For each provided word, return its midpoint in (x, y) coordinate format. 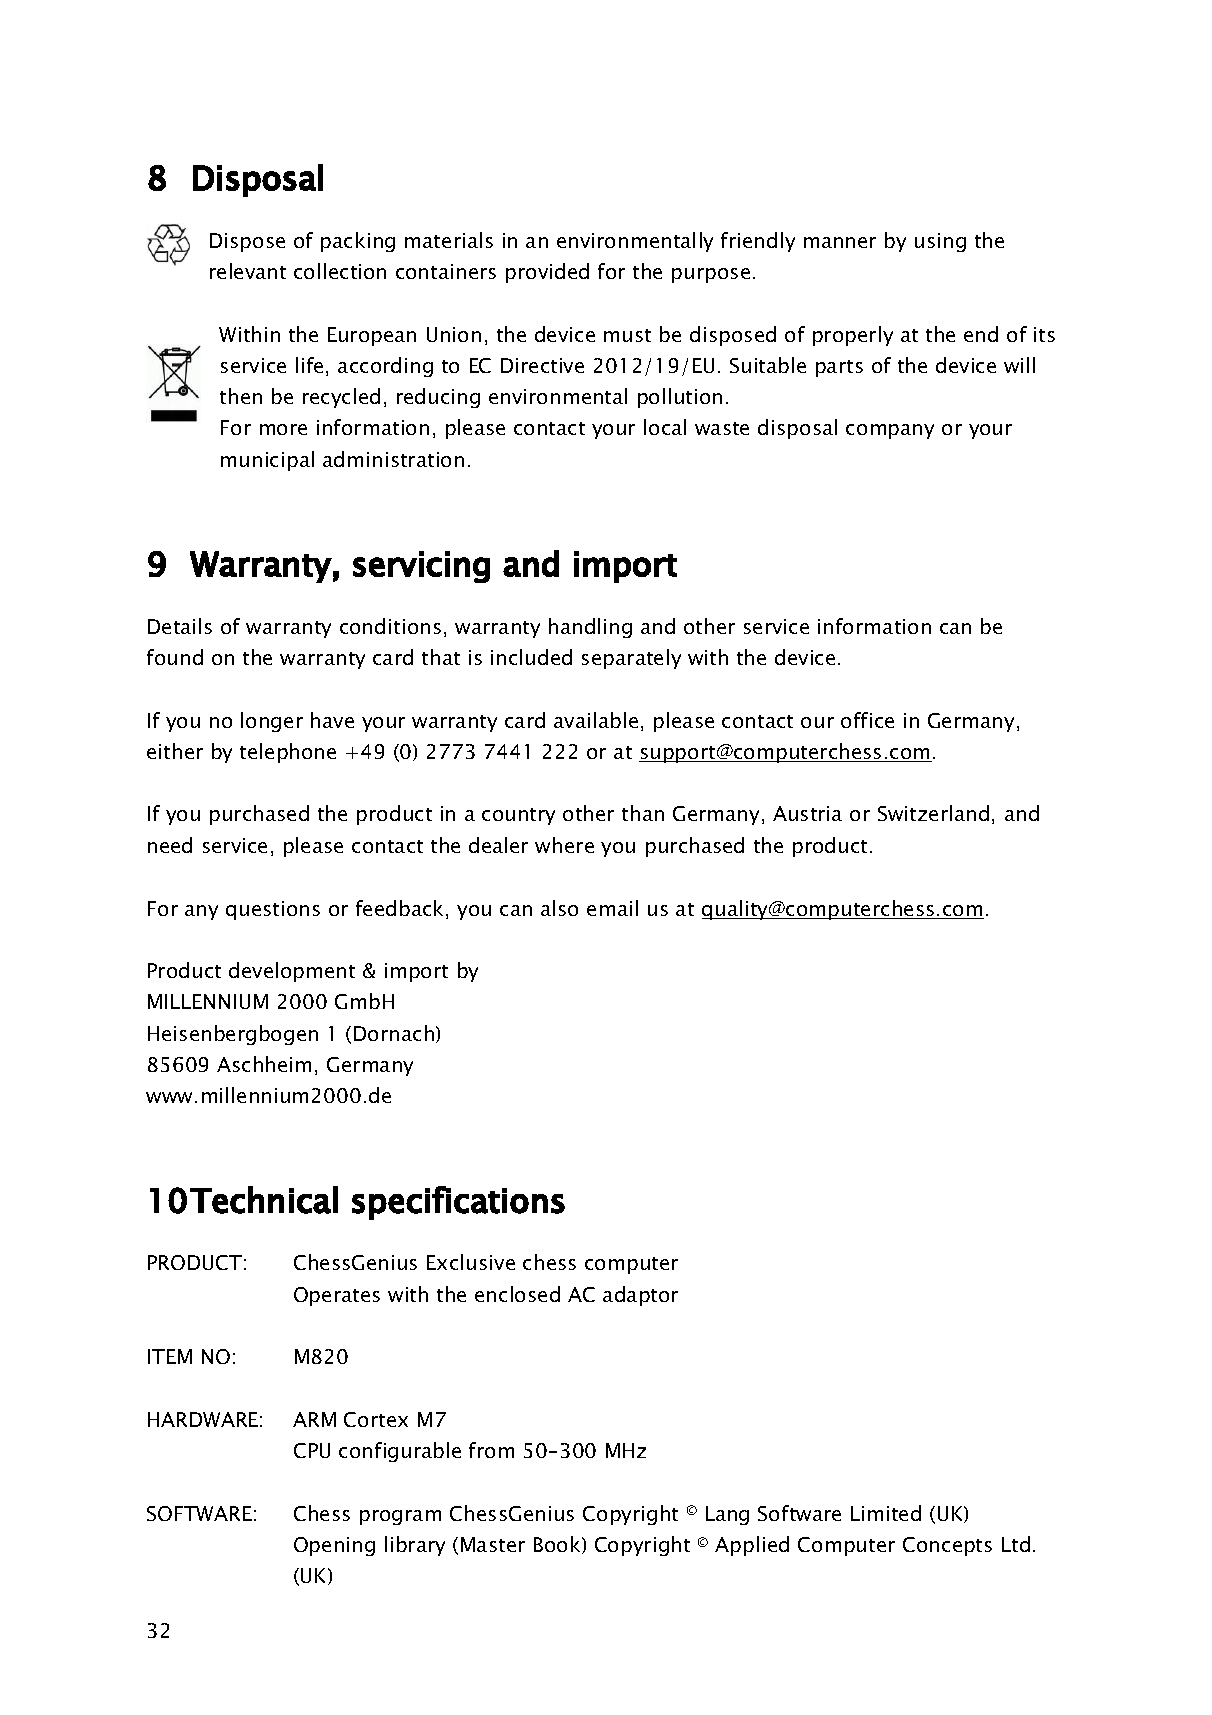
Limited (886, 1513)
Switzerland (933, 813)
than (643, 813)
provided (547, 273)
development (292, 972)
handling (590, 628)
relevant (248, 271)
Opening (334, 1546)
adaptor (640, 1296)
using (940, 242)
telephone (288, 753)
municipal (267, 461)
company (890, 431)
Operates (337, 1296)
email (612, 908)
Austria (807, 813)
